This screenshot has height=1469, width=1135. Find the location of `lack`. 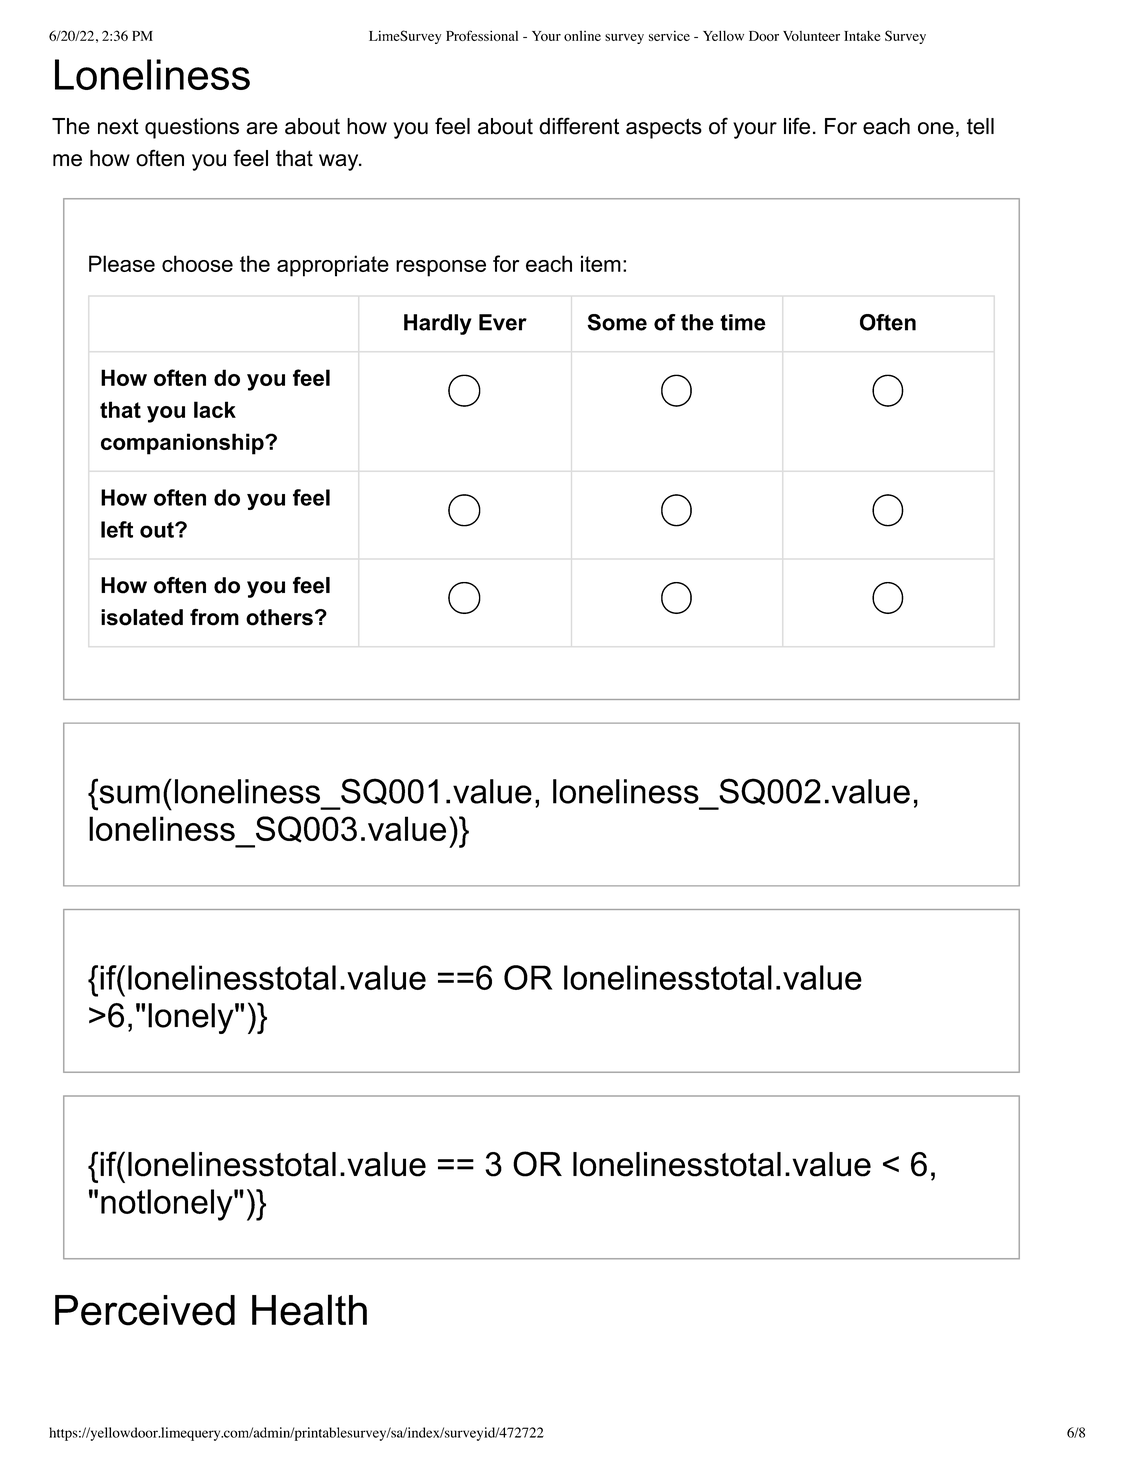

lack is located at coordinates (215, 409).
